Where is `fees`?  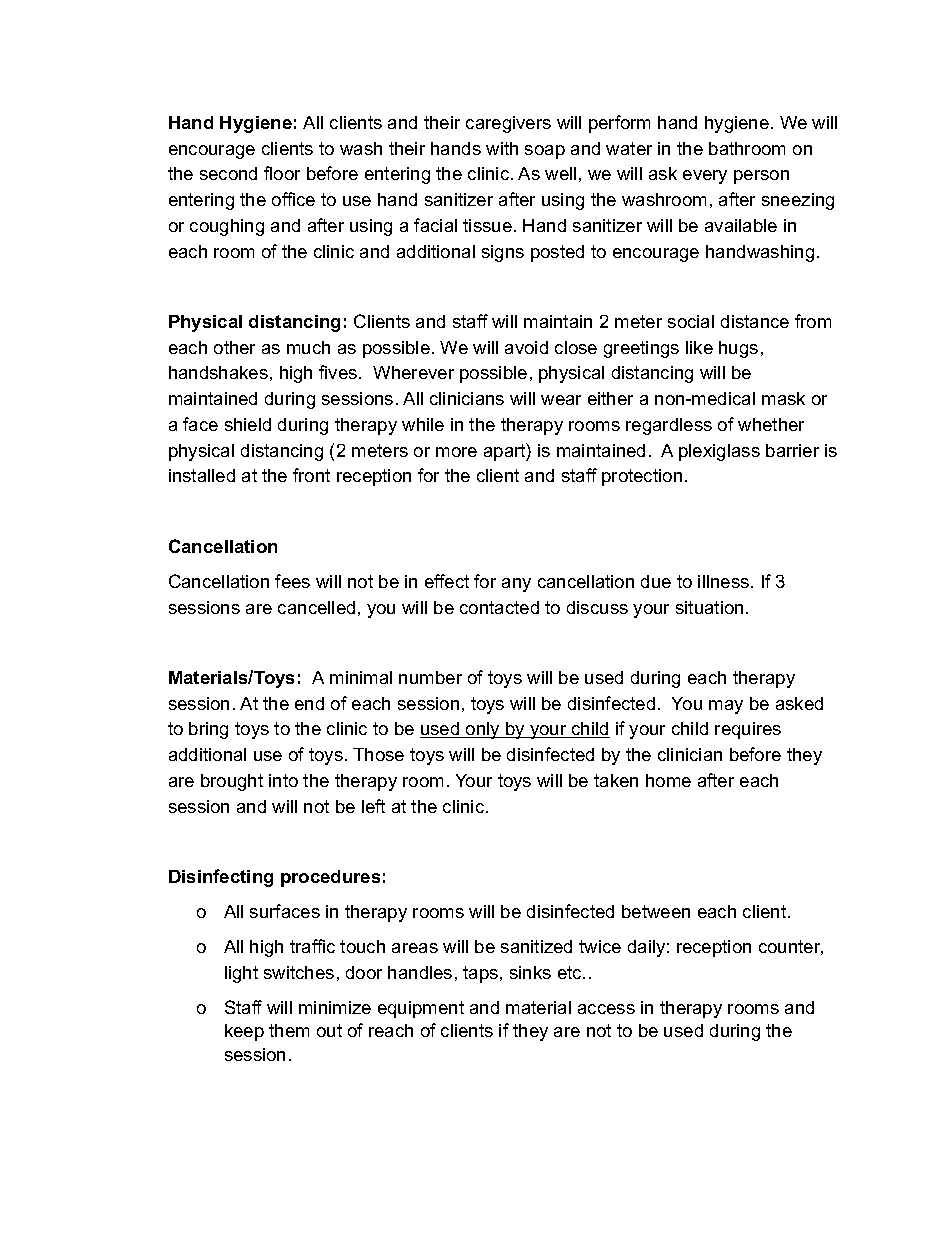 fees is located at coordinates (292, 581).
